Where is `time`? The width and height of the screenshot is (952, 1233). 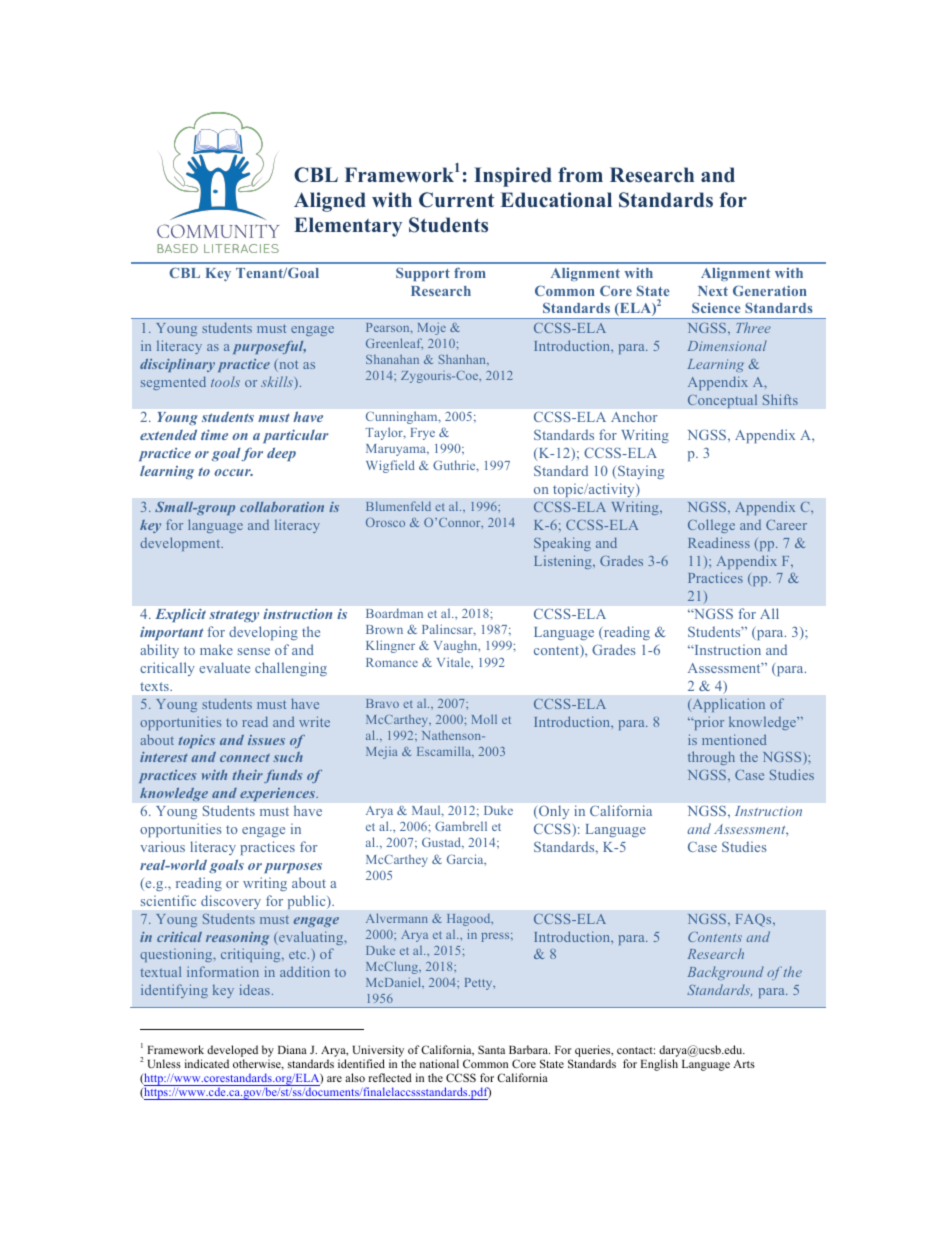 time is located at coordinates (214, 434).
